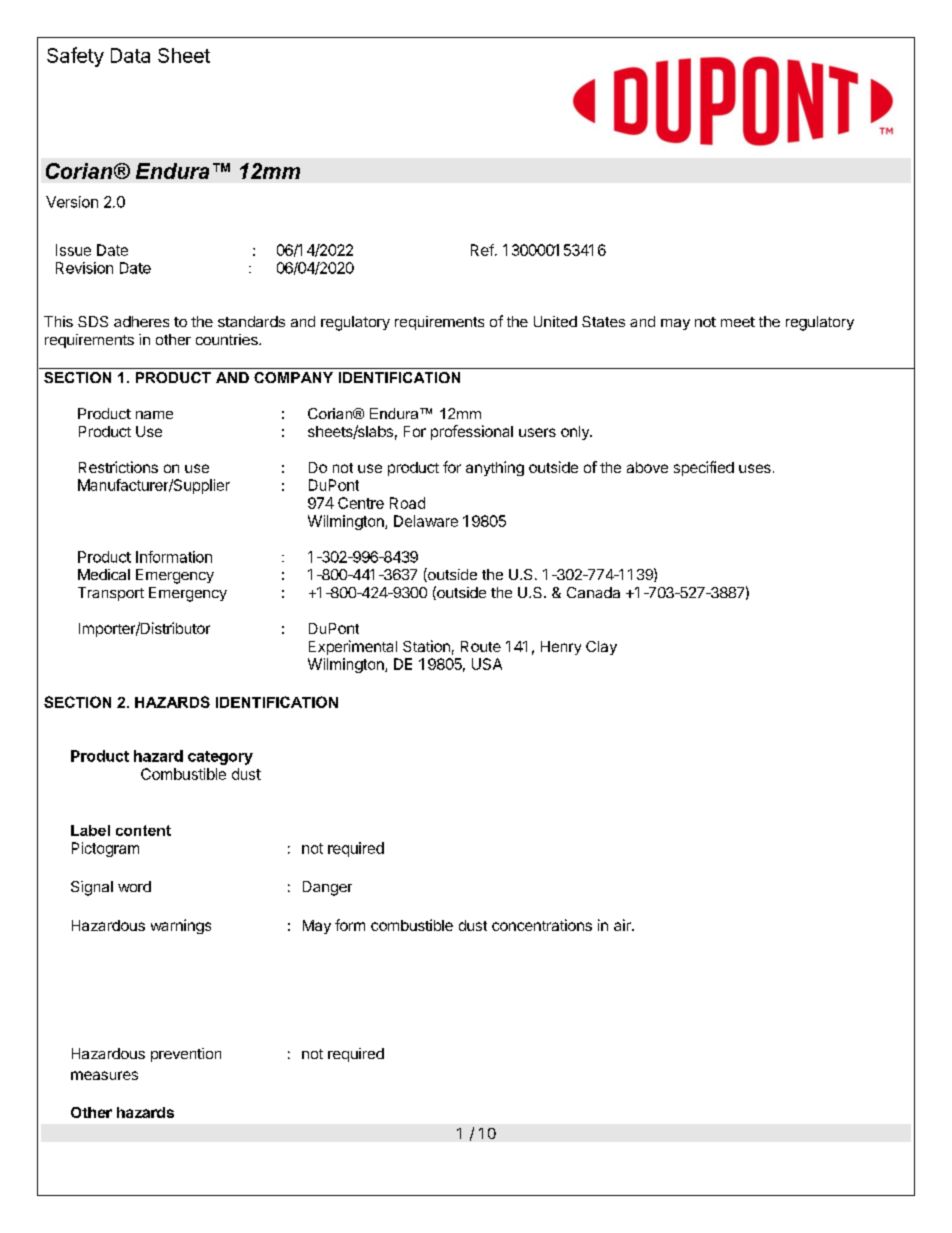 This document has height=1233, width=952. I want to click on Ref, so click(482, 250).
